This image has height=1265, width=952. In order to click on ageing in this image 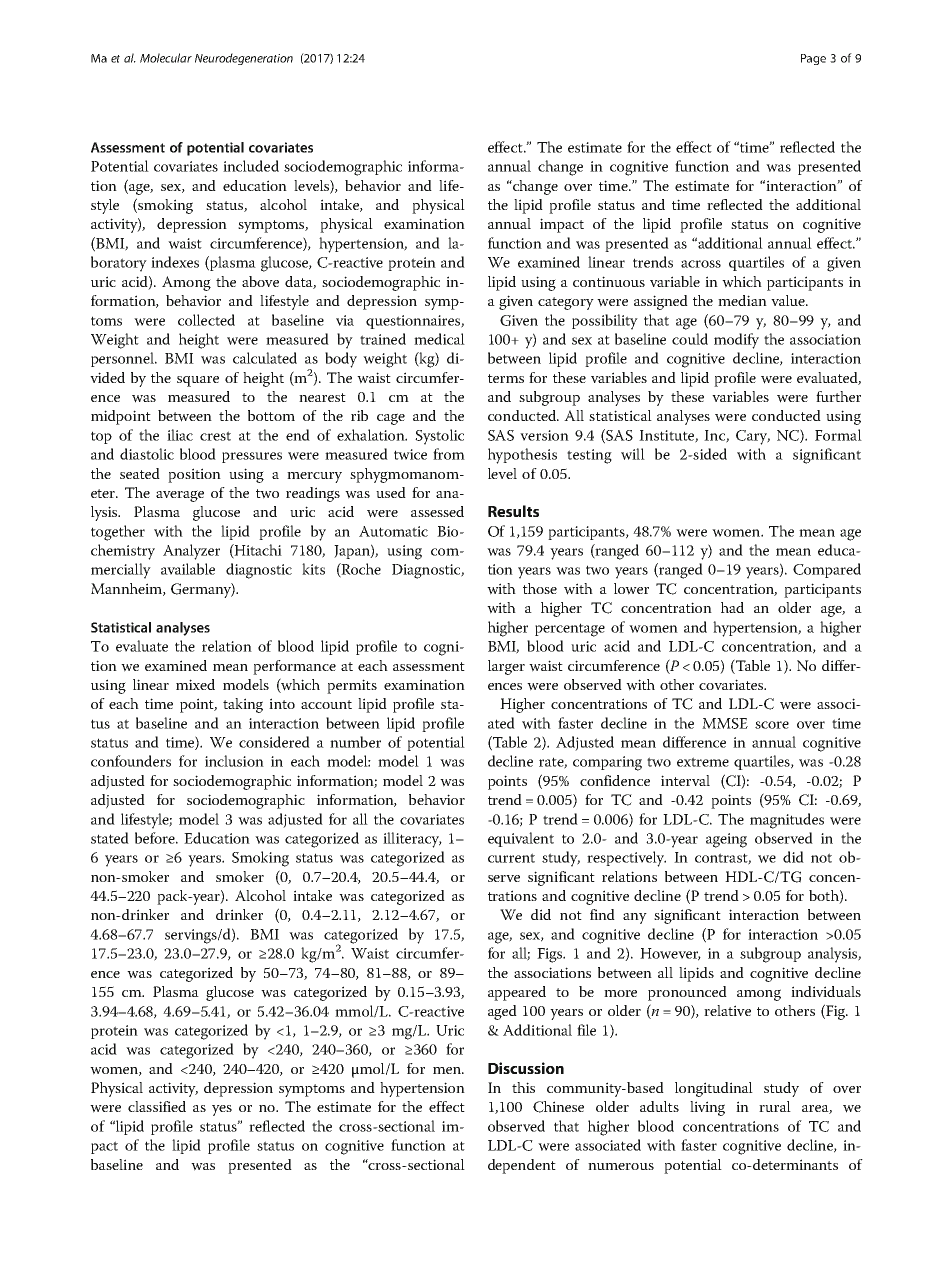, I will do `click(726, 840)`.
